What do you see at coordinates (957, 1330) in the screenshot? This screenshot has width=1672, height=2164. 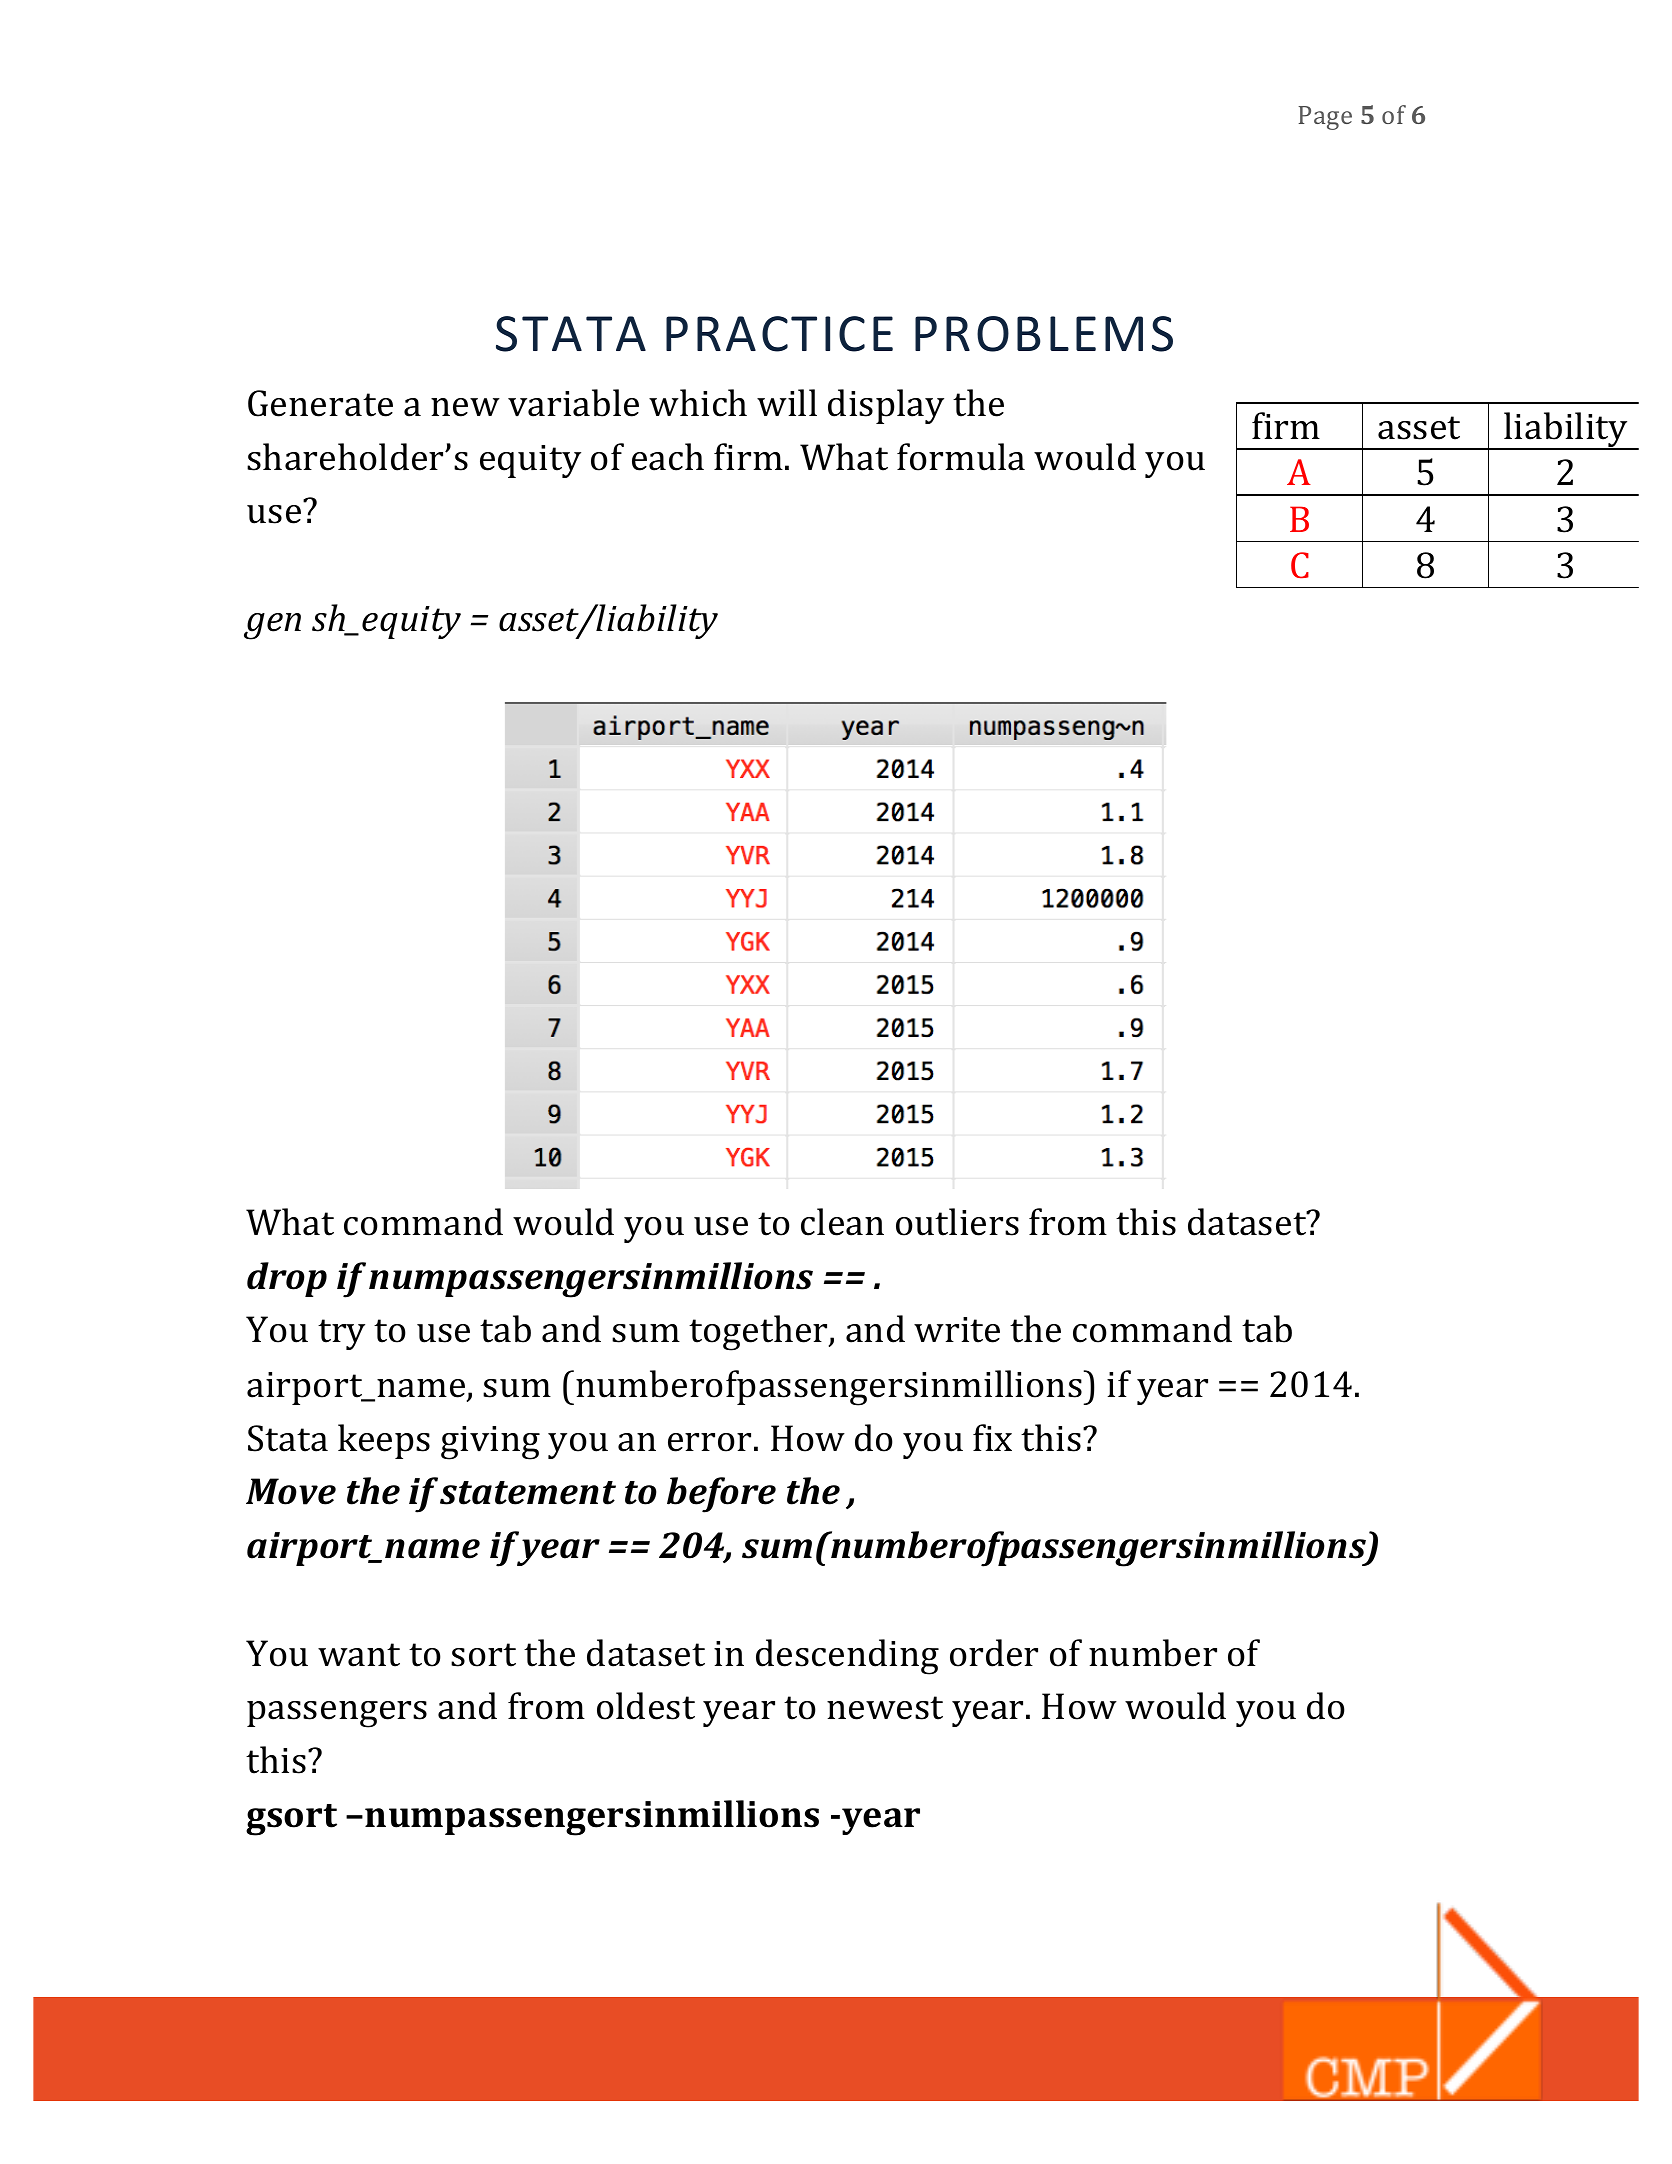 I see `write` at bounding box center [957, 1330].
